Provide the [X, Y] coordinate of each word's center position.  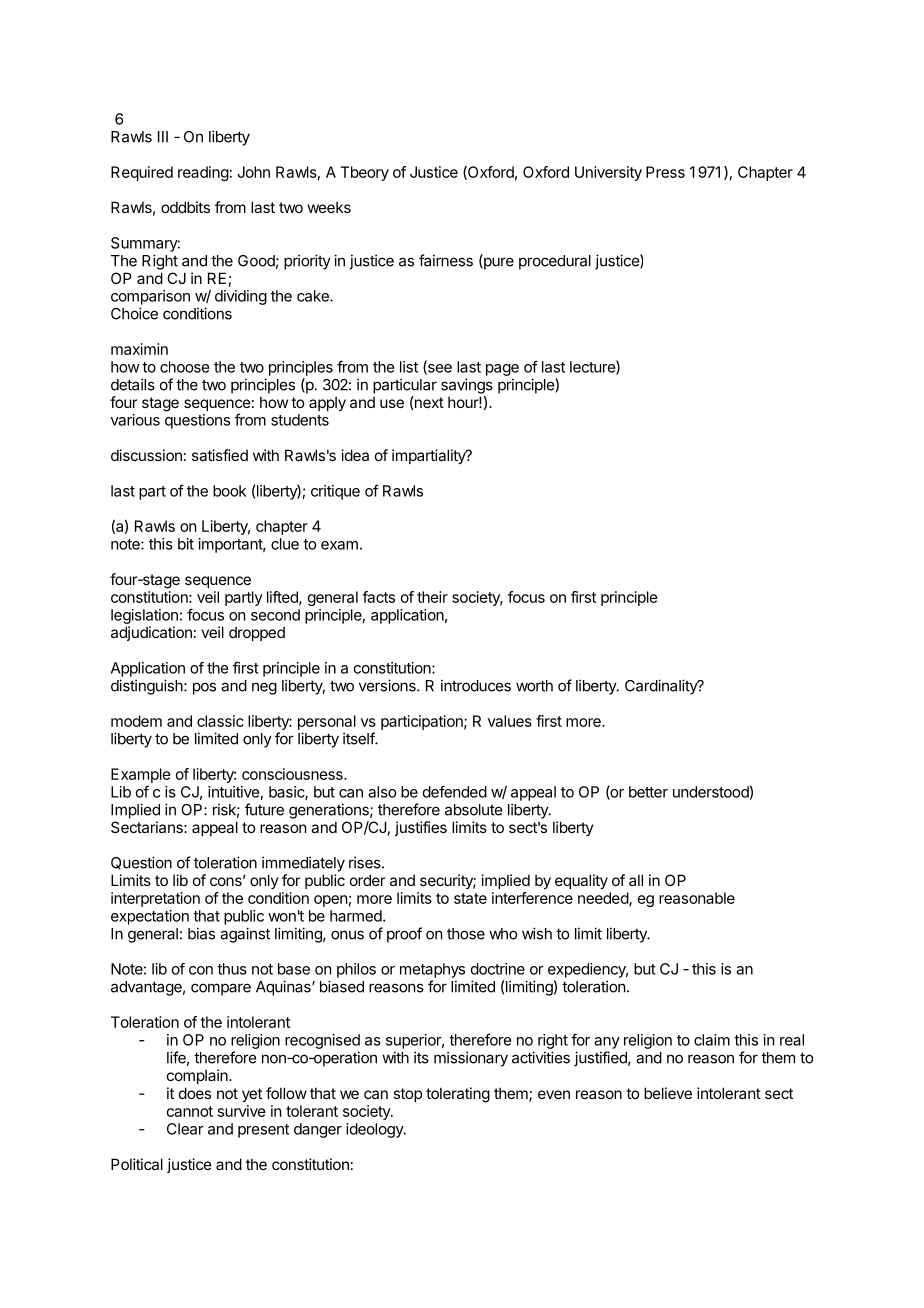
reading [203, 173]
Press [665, 172]
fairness [446, 260]
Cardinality [662, 687]
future [264, 809]
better [648, 792]
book [229, 491]
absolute [474, 810]
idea [355, 455]
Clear [185, 1129]
